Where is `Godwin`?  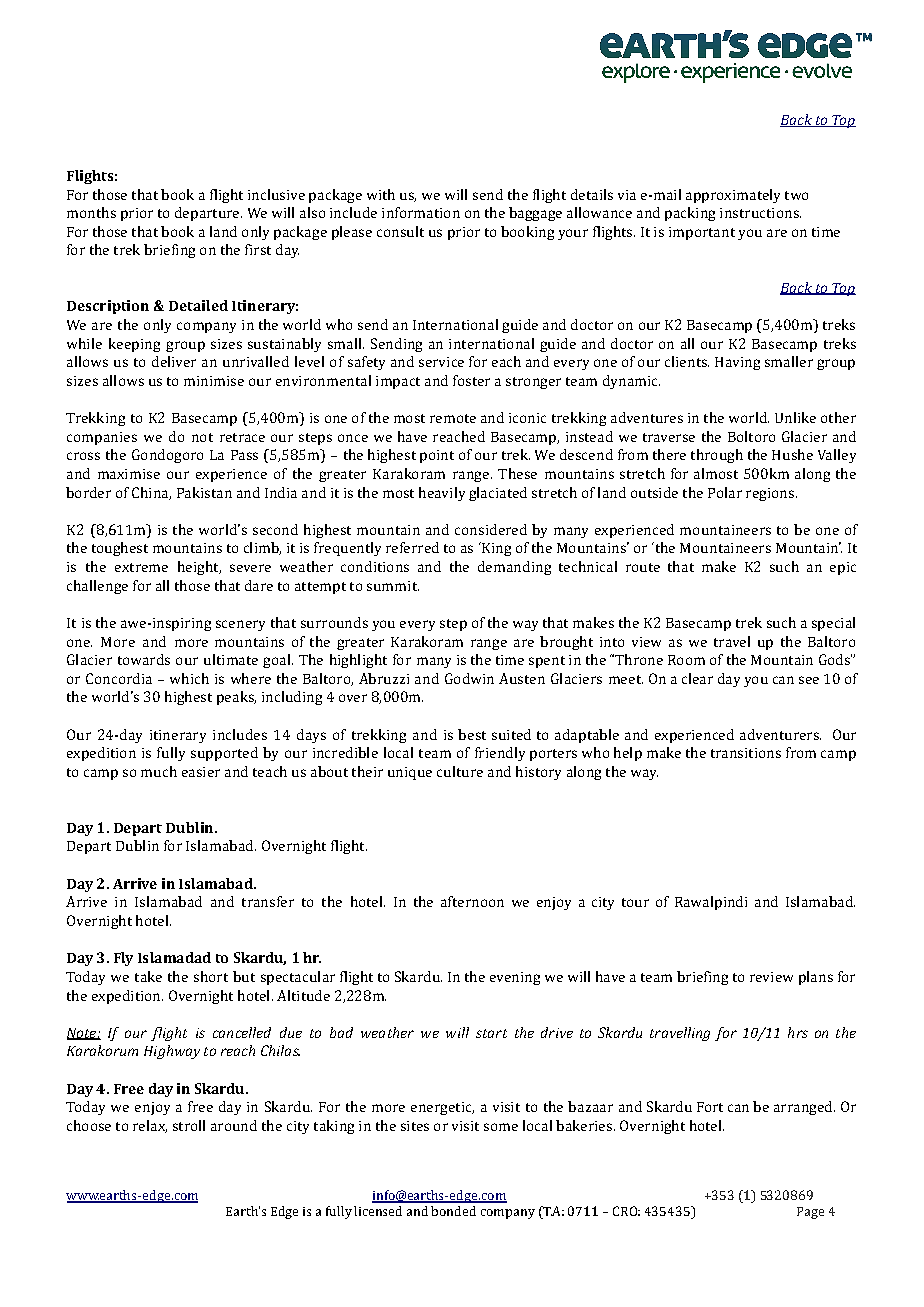
Godwin is located at coordinates (469, 678).
